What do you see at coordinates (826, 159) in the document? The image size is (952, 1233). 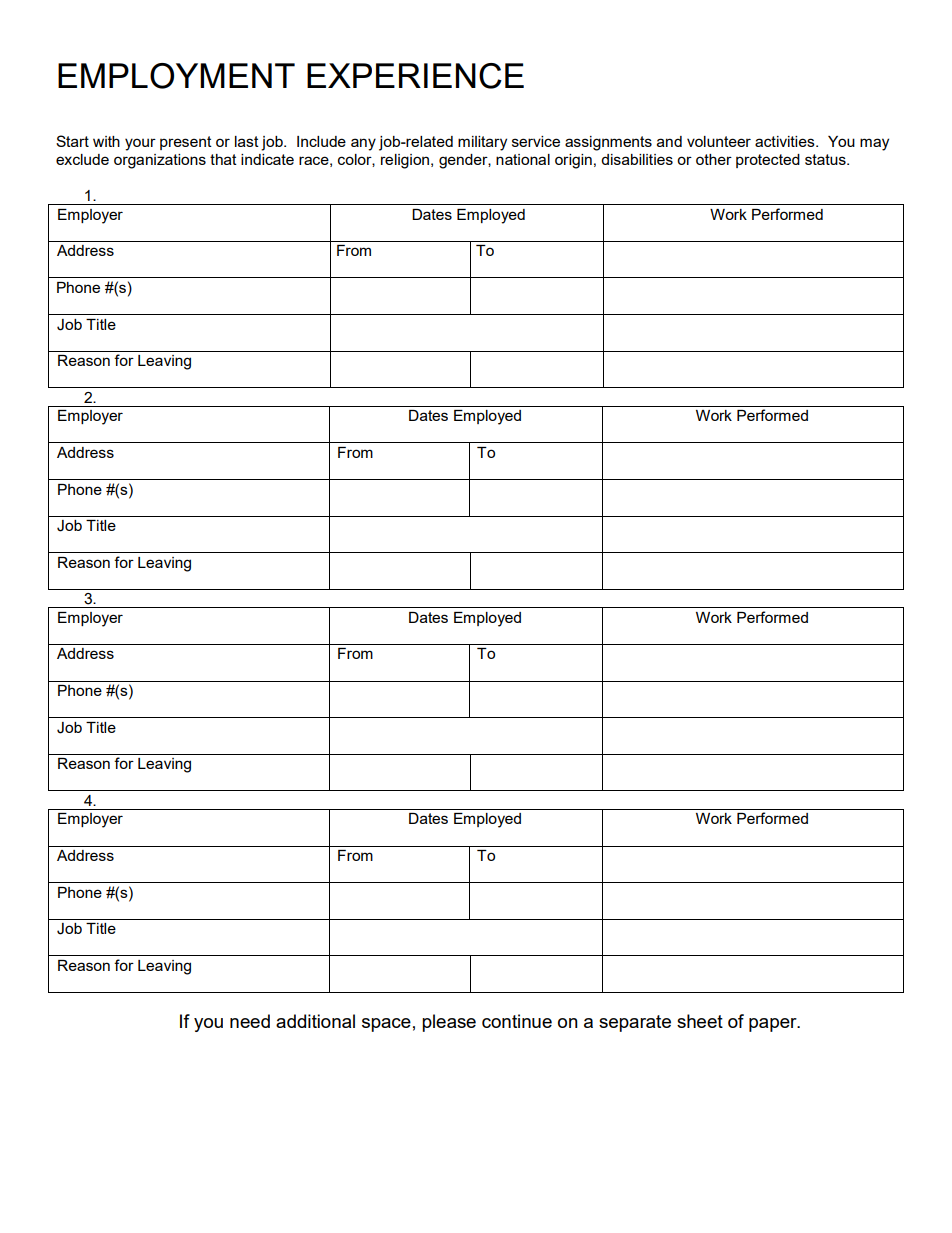 I see `status` at bounding box center [826, 159].
